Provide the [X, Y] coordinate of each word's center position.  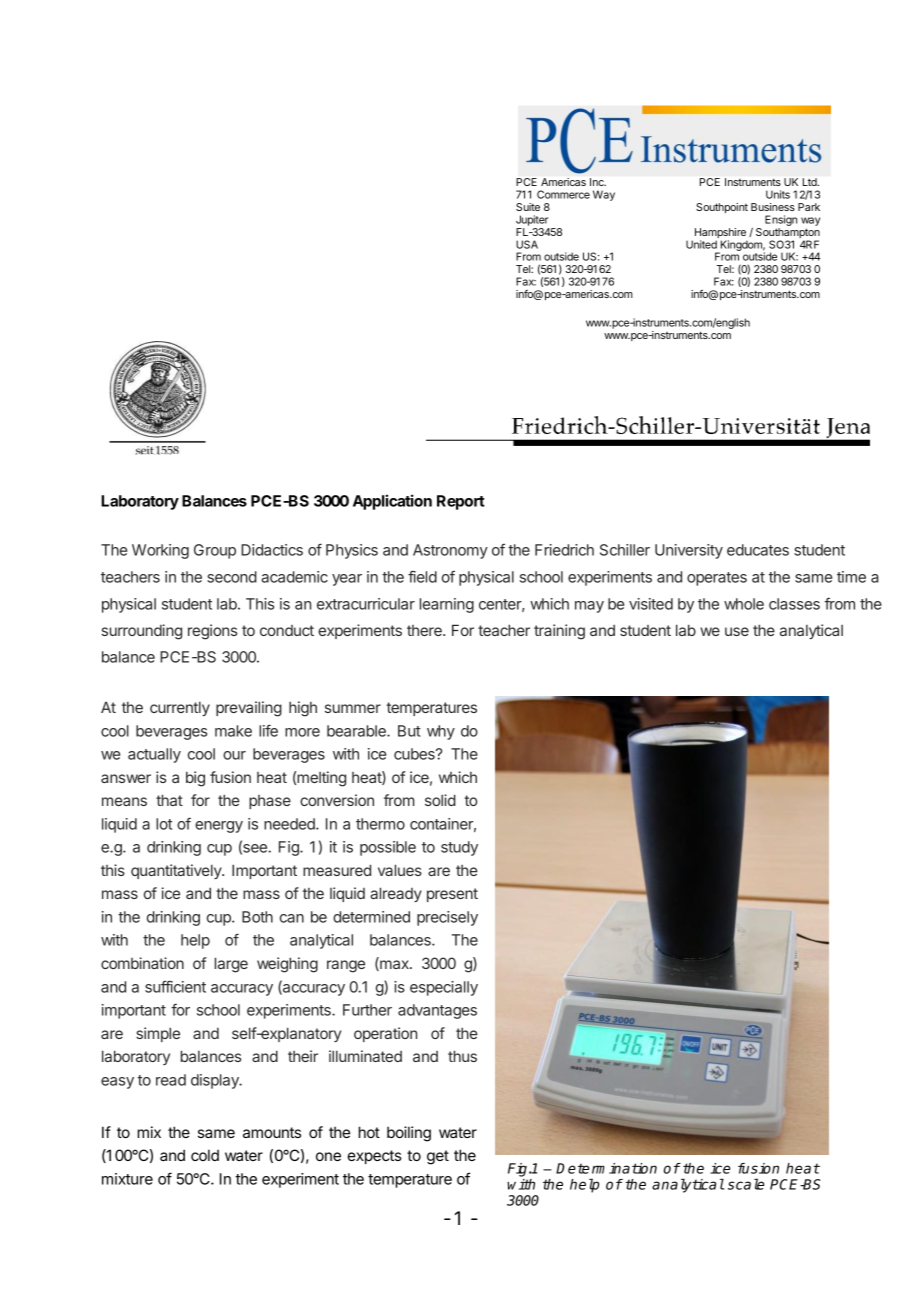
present [452, 895]
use [737, 631]
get [438, 1157]
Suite [528, 207]
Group [215, 551]
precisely [447, 918]
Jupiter [532, 220]
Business [773, 207]
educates [758, 550]
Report [461, 502]
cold [205, 1155]
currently [180, 708]
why [441, 732]
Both [257, 917]
